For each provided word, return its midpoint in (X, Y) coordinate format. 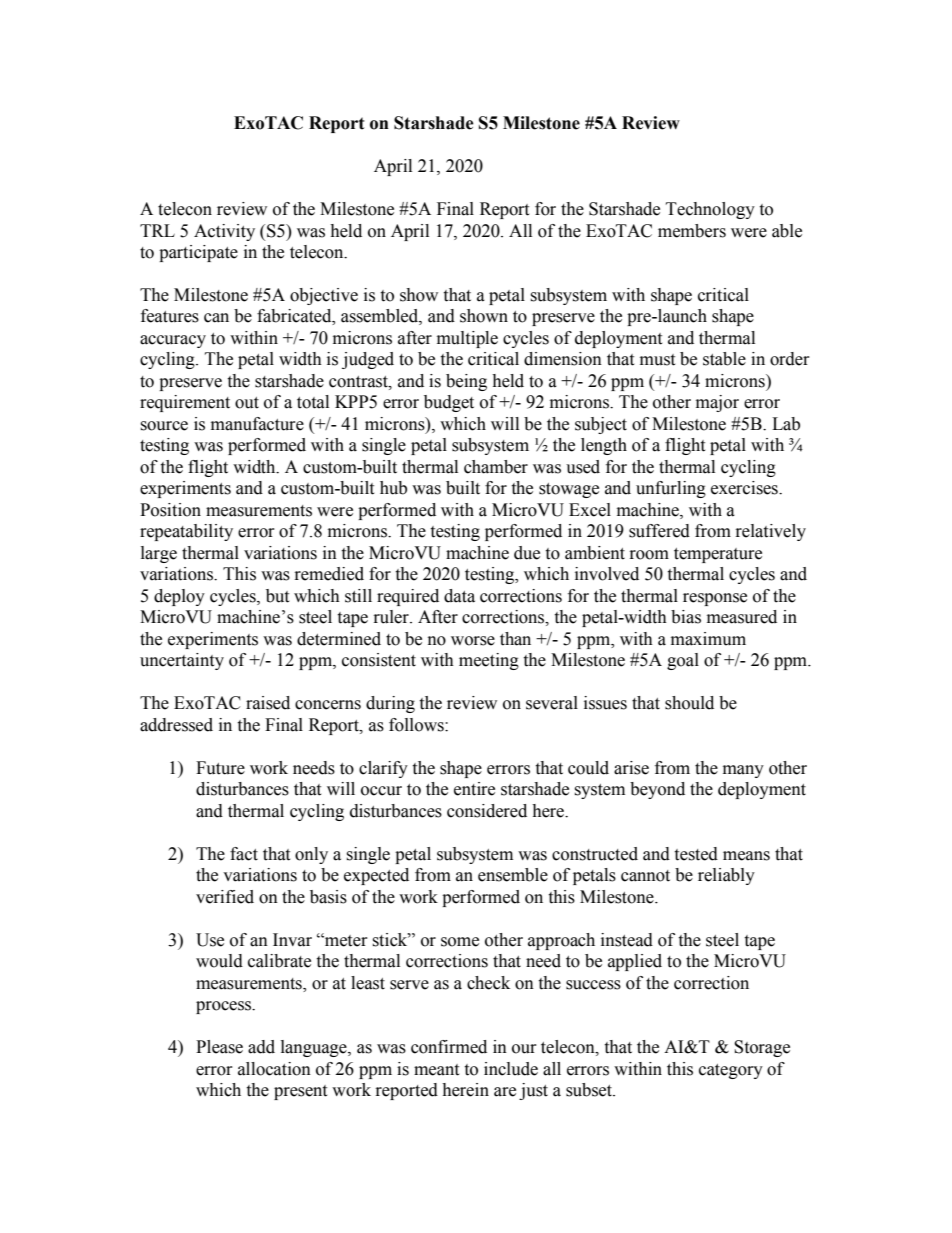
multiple (467, 339)
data (459, 596)
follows (417, 725)
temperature (718, 555)
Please (219, 1047)
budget (449, 403)
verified (225, 897)
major (717, 403)
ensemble (513, 875)
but (277, 596)
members (692, 231)
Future (220, 768)
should (689, 703)
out (247, 403)
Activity (224, 232)
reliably (726, 876)
